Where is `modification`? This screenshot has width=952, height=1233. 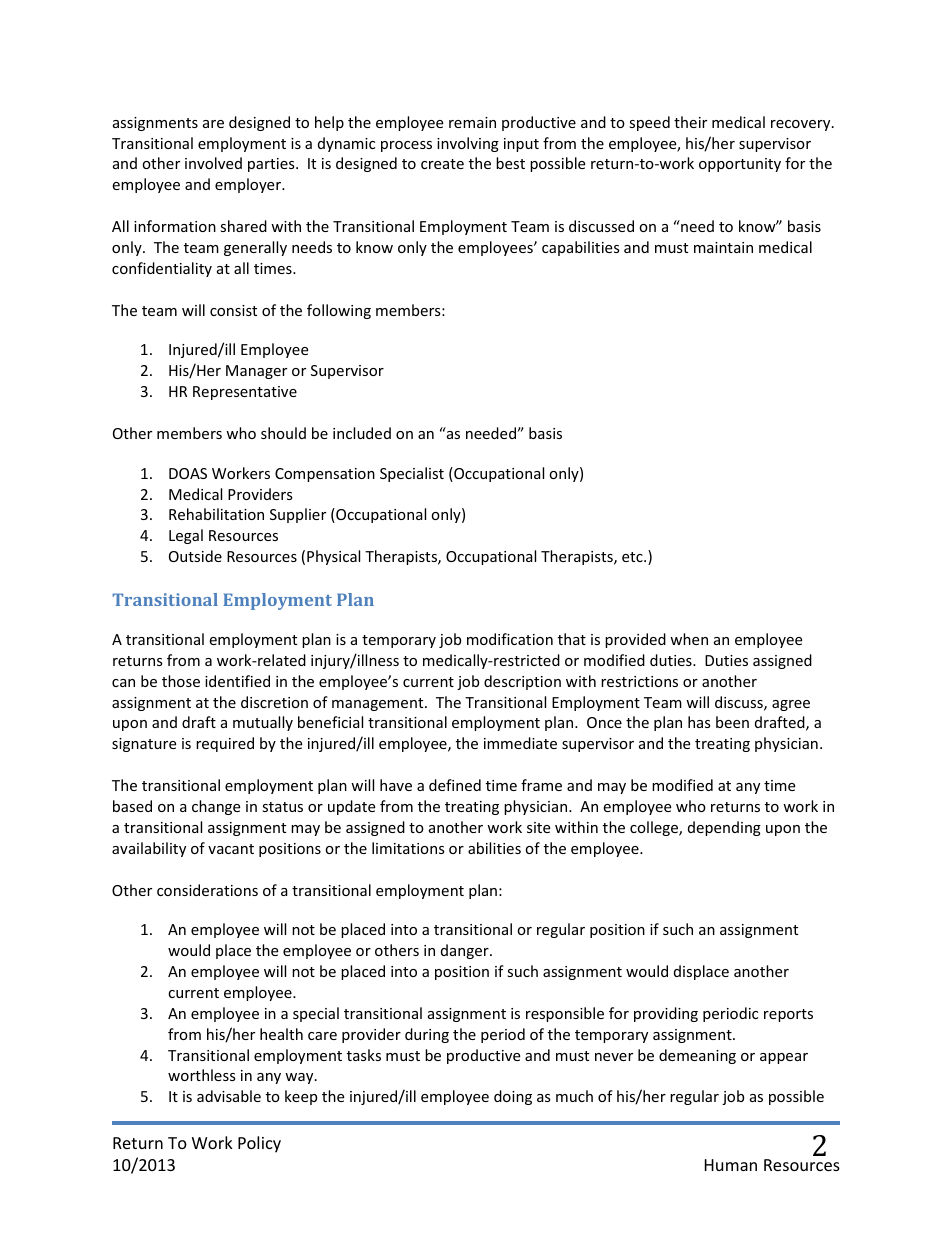 modification is located at coordinates (510, 639).
